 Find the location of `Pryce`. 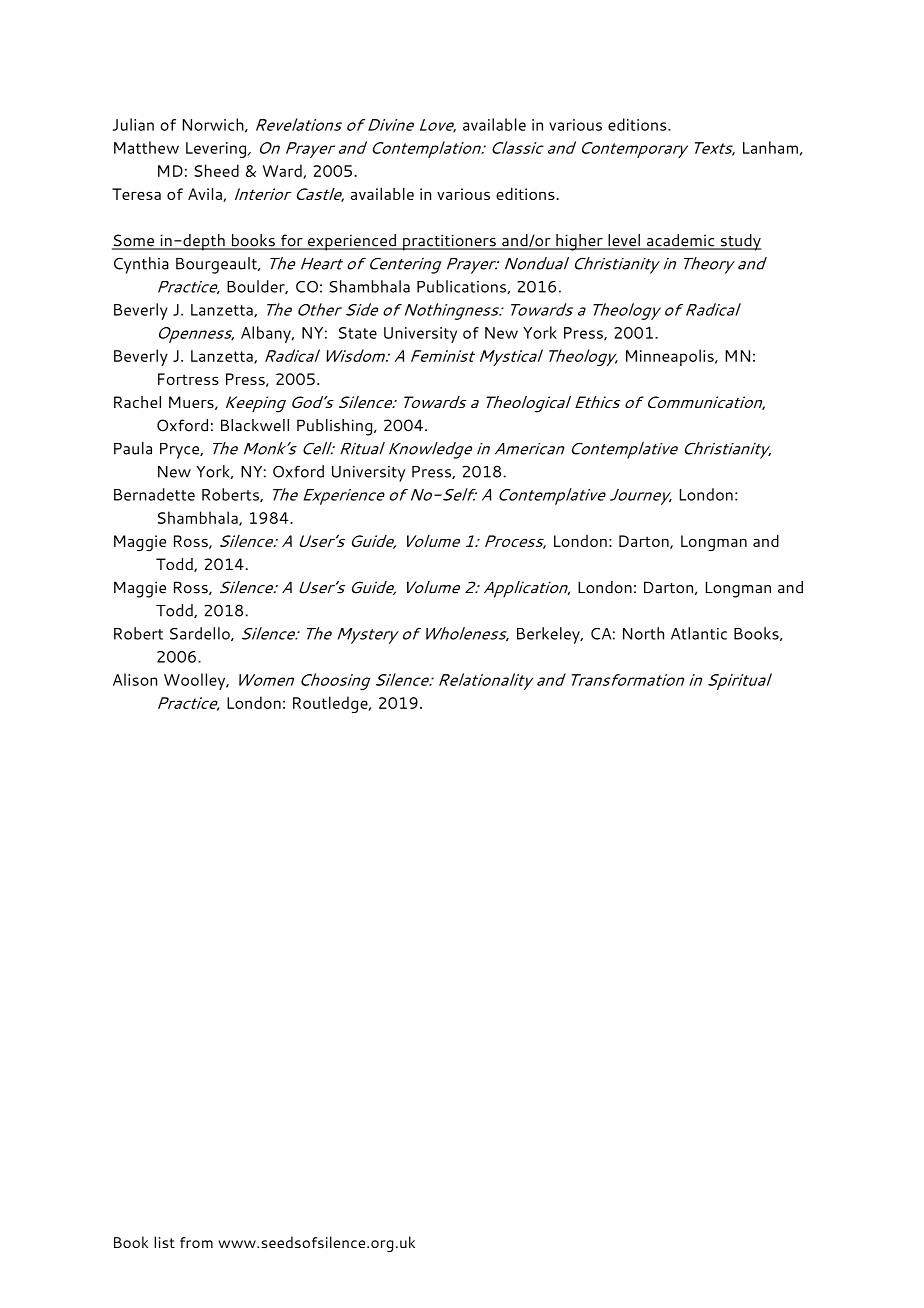

Pryce is located at coordinates (181, 451).
